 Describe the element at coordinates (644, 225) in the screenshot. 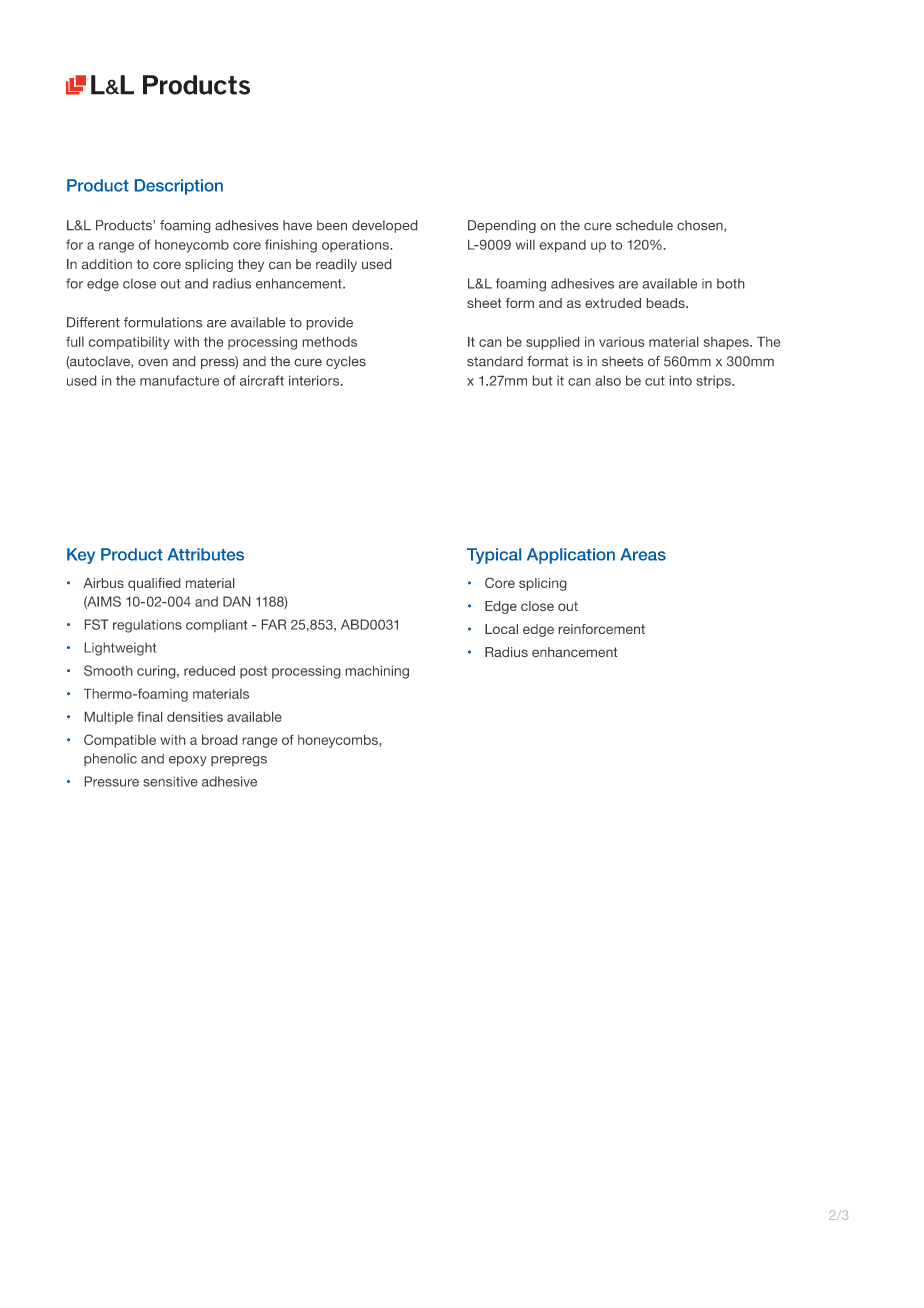

I see `schedule` at that location.
